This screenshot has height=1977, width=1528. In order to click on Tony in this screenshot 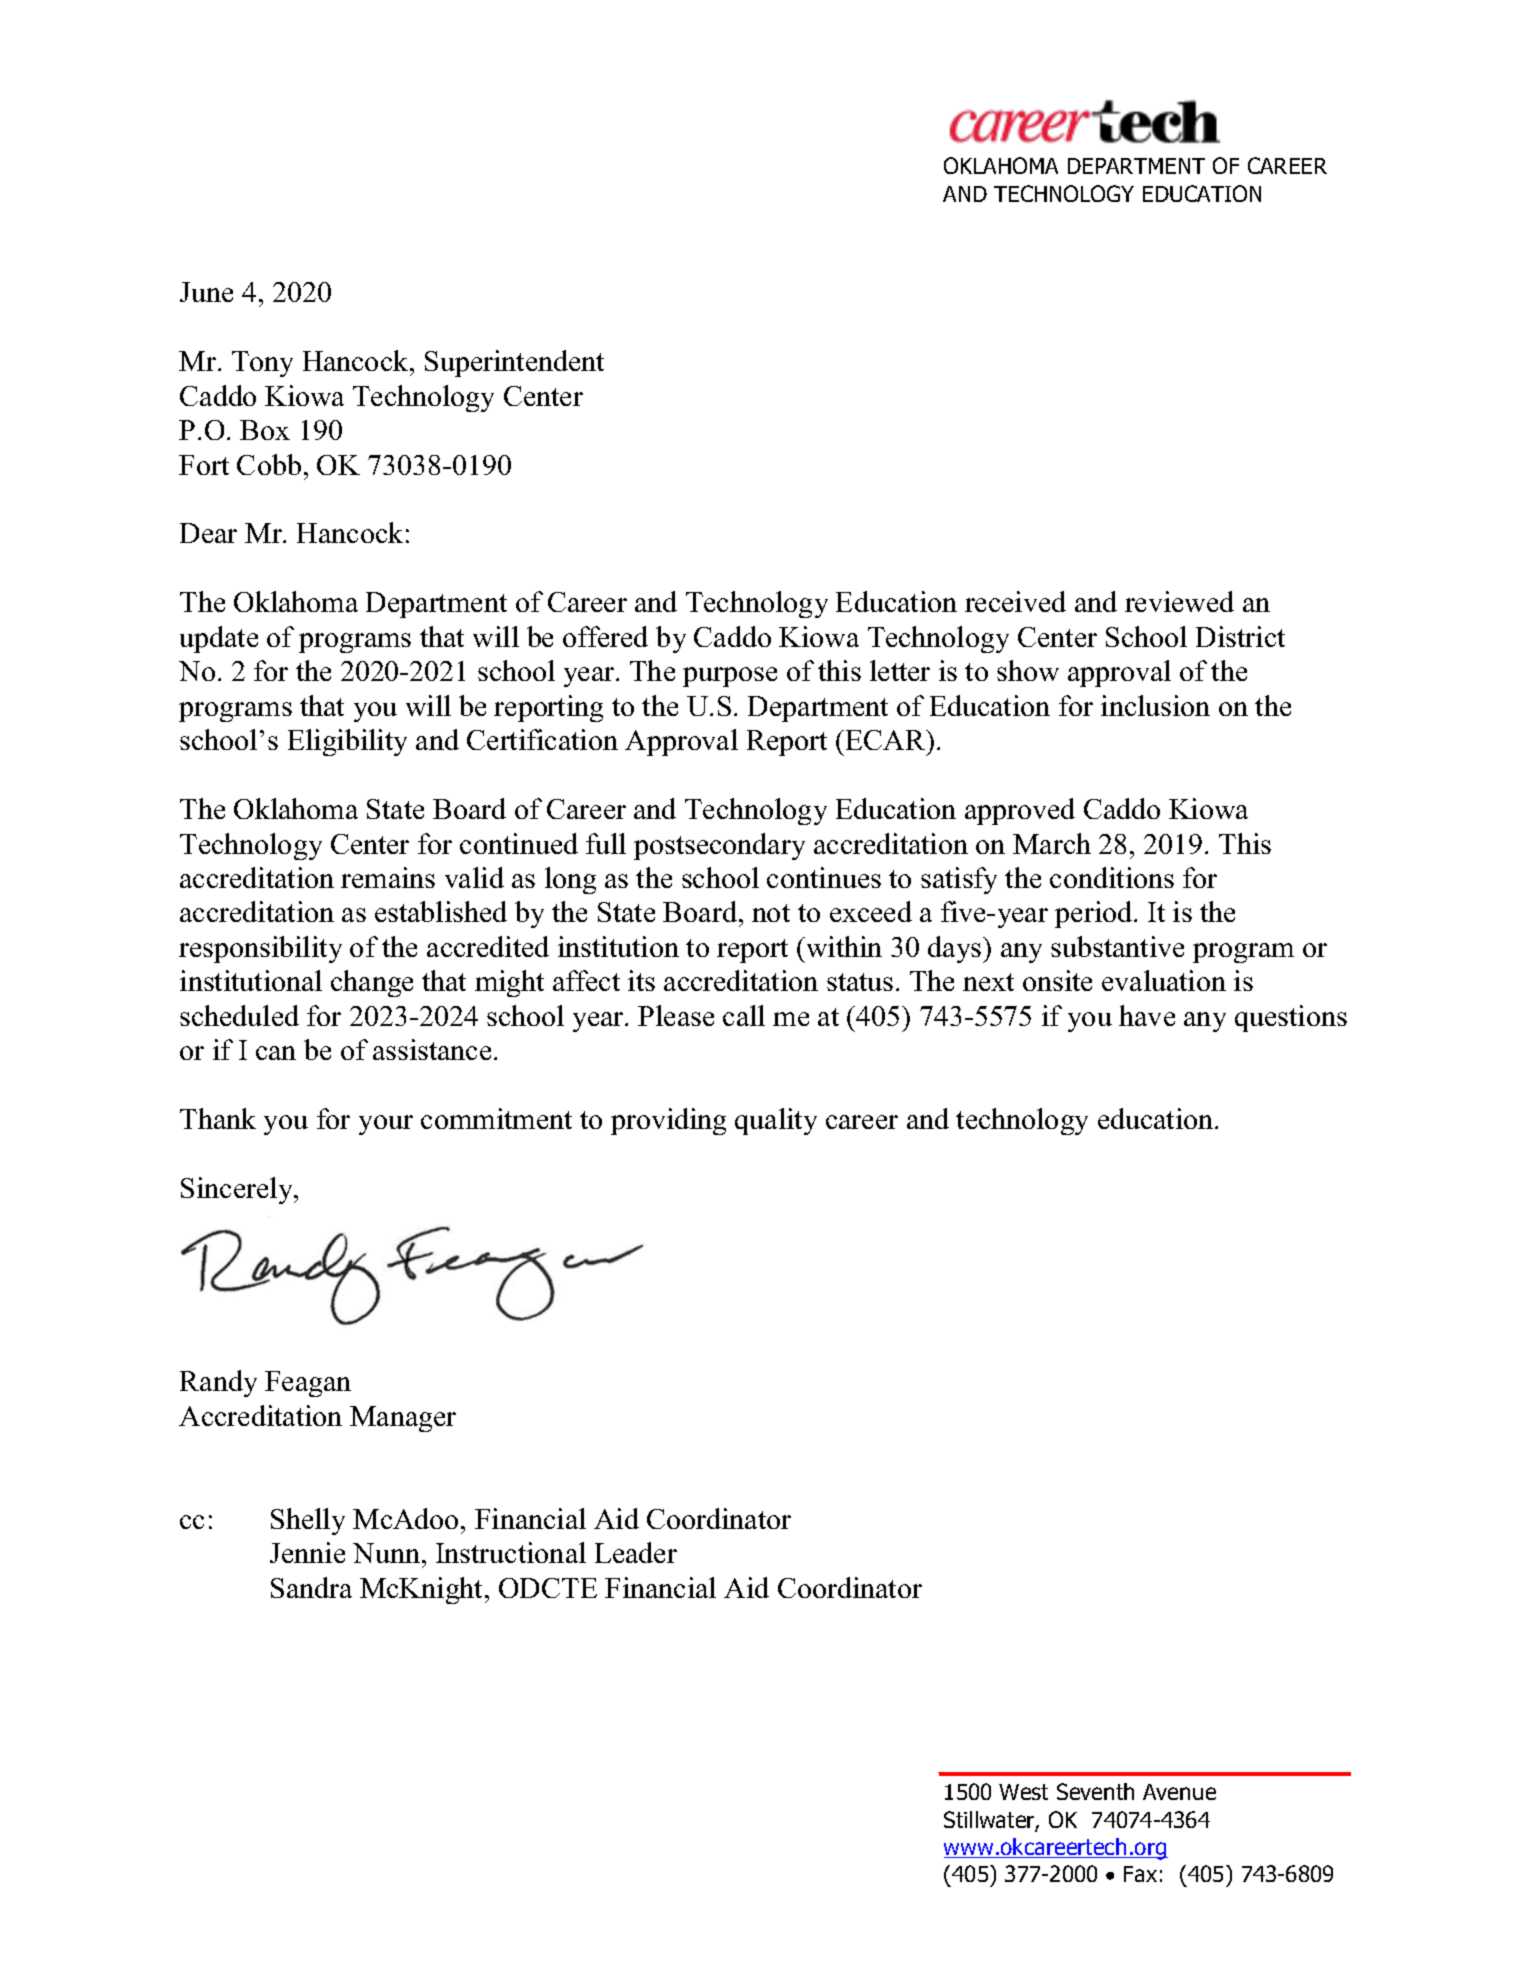, I will do `click(262, 364)`.
